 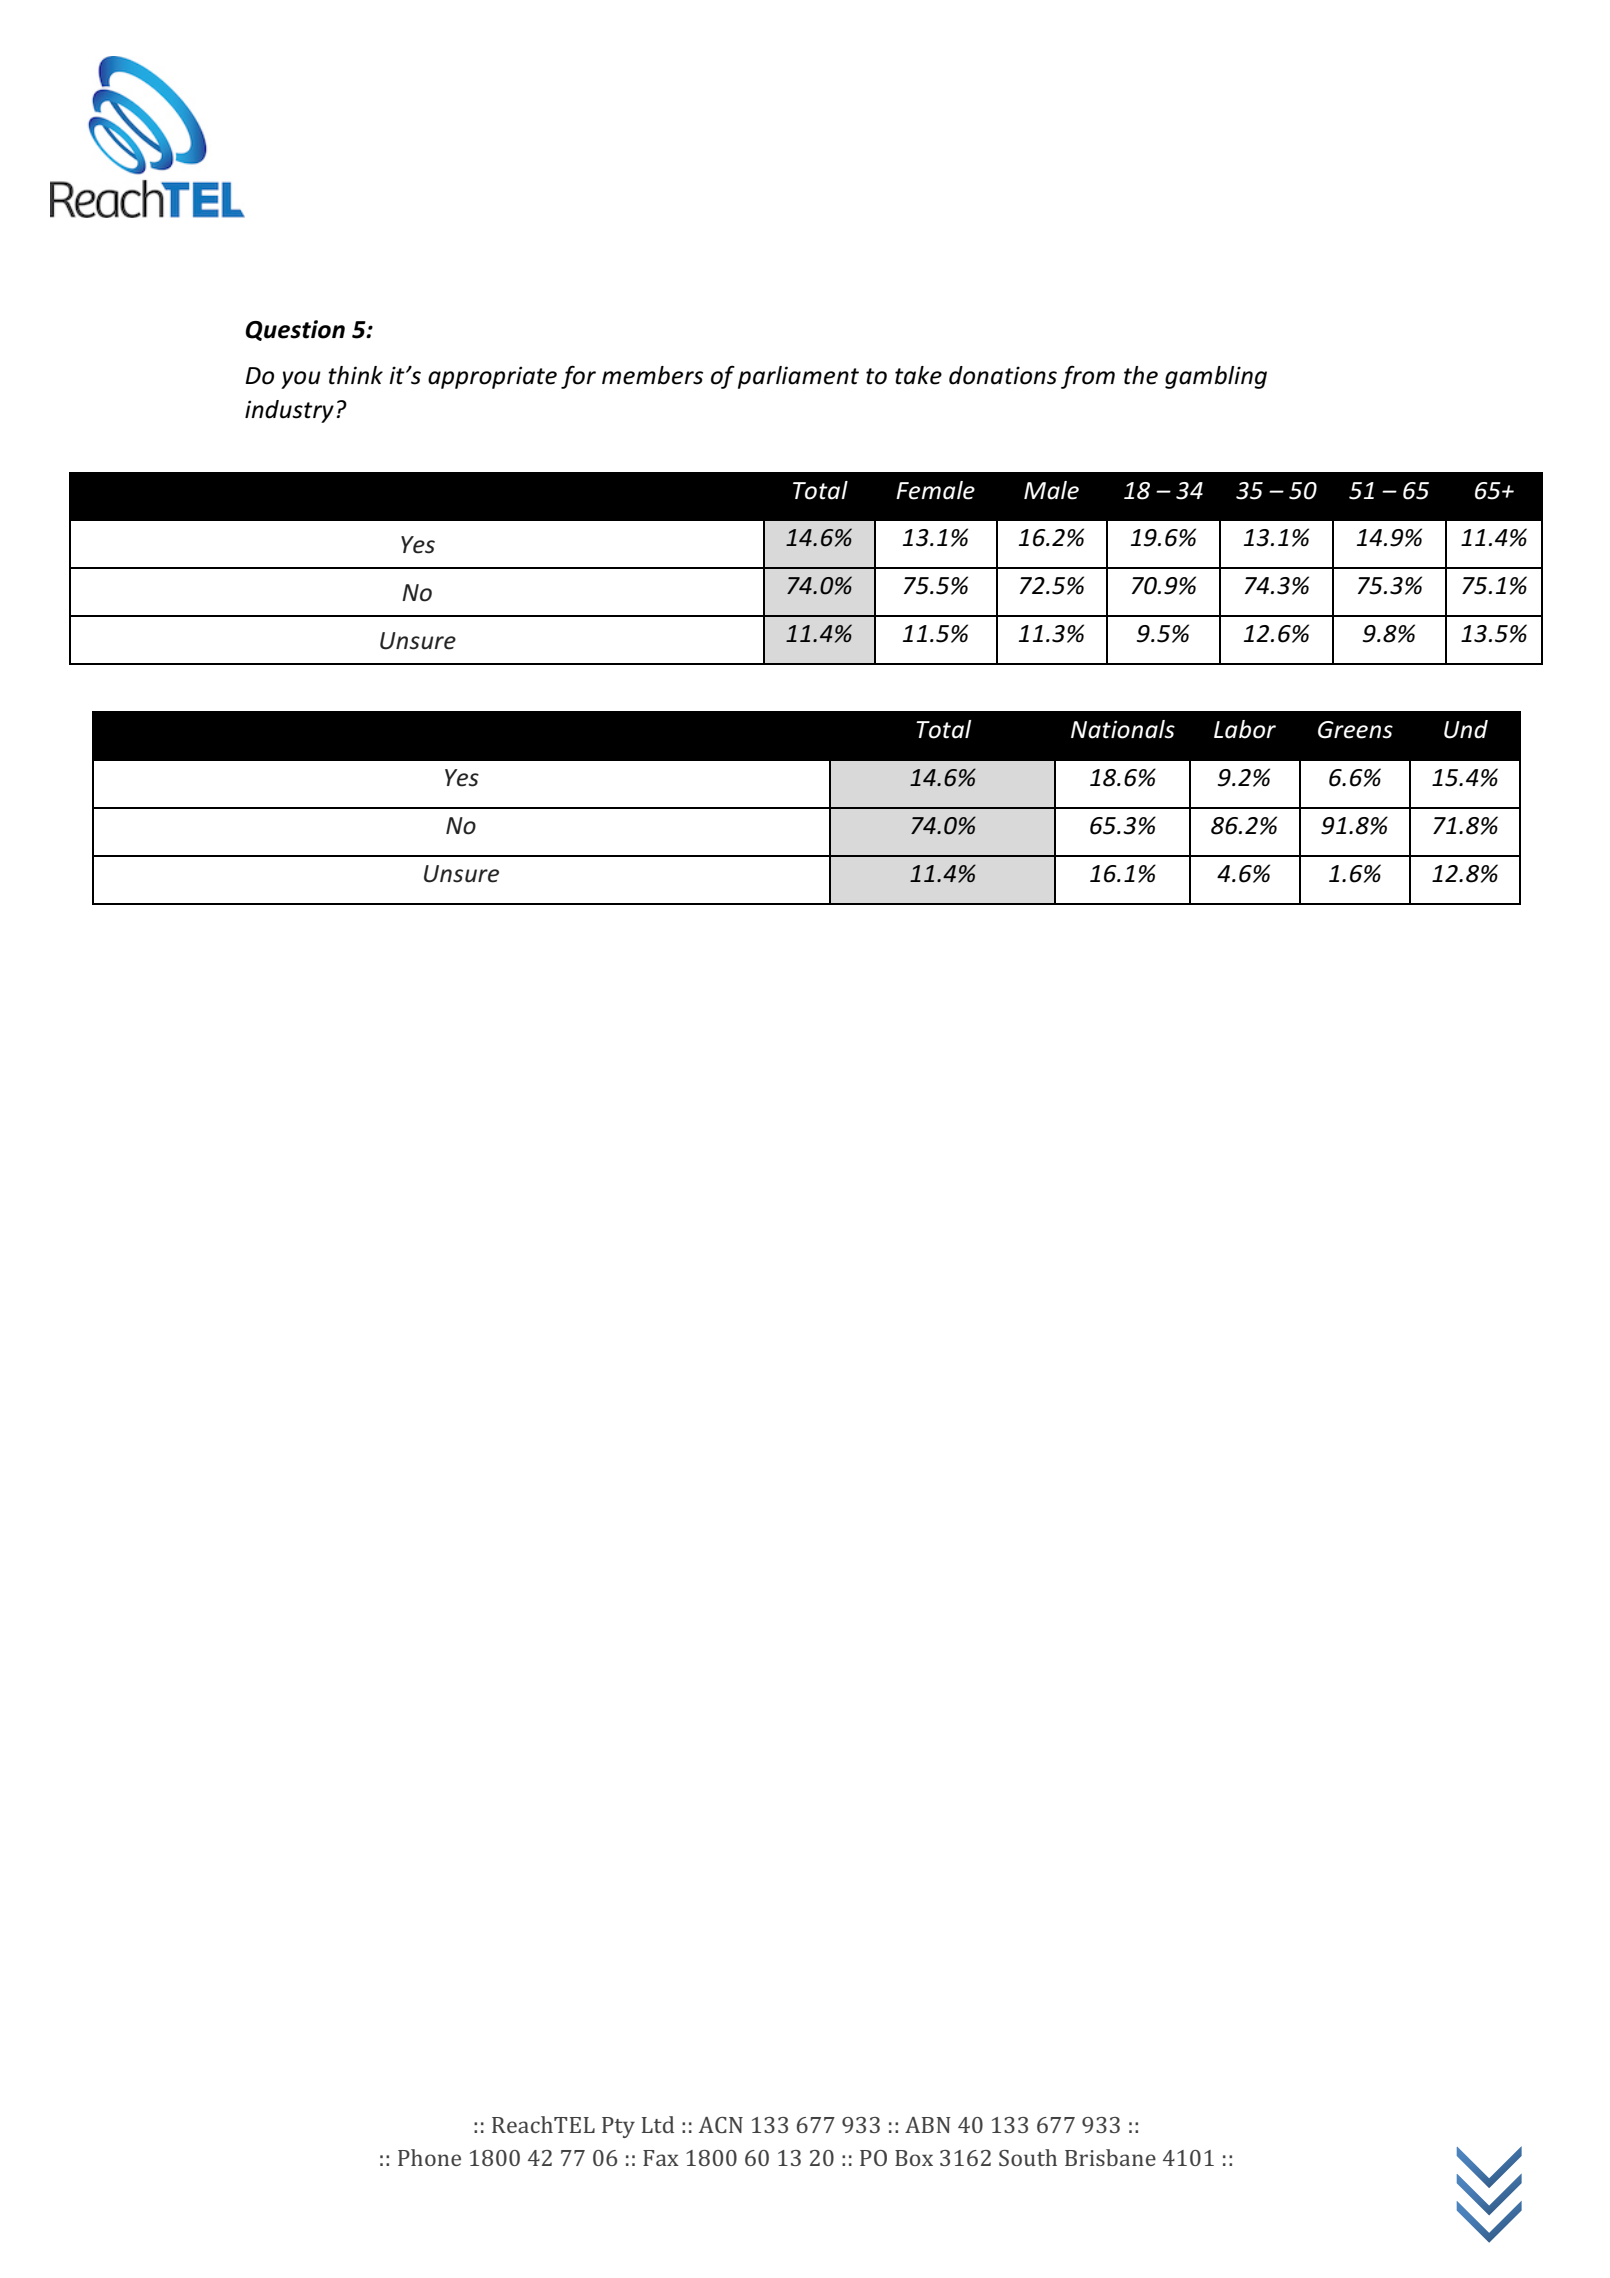 I want to click on Pty, so click(x=618, y=2127).
